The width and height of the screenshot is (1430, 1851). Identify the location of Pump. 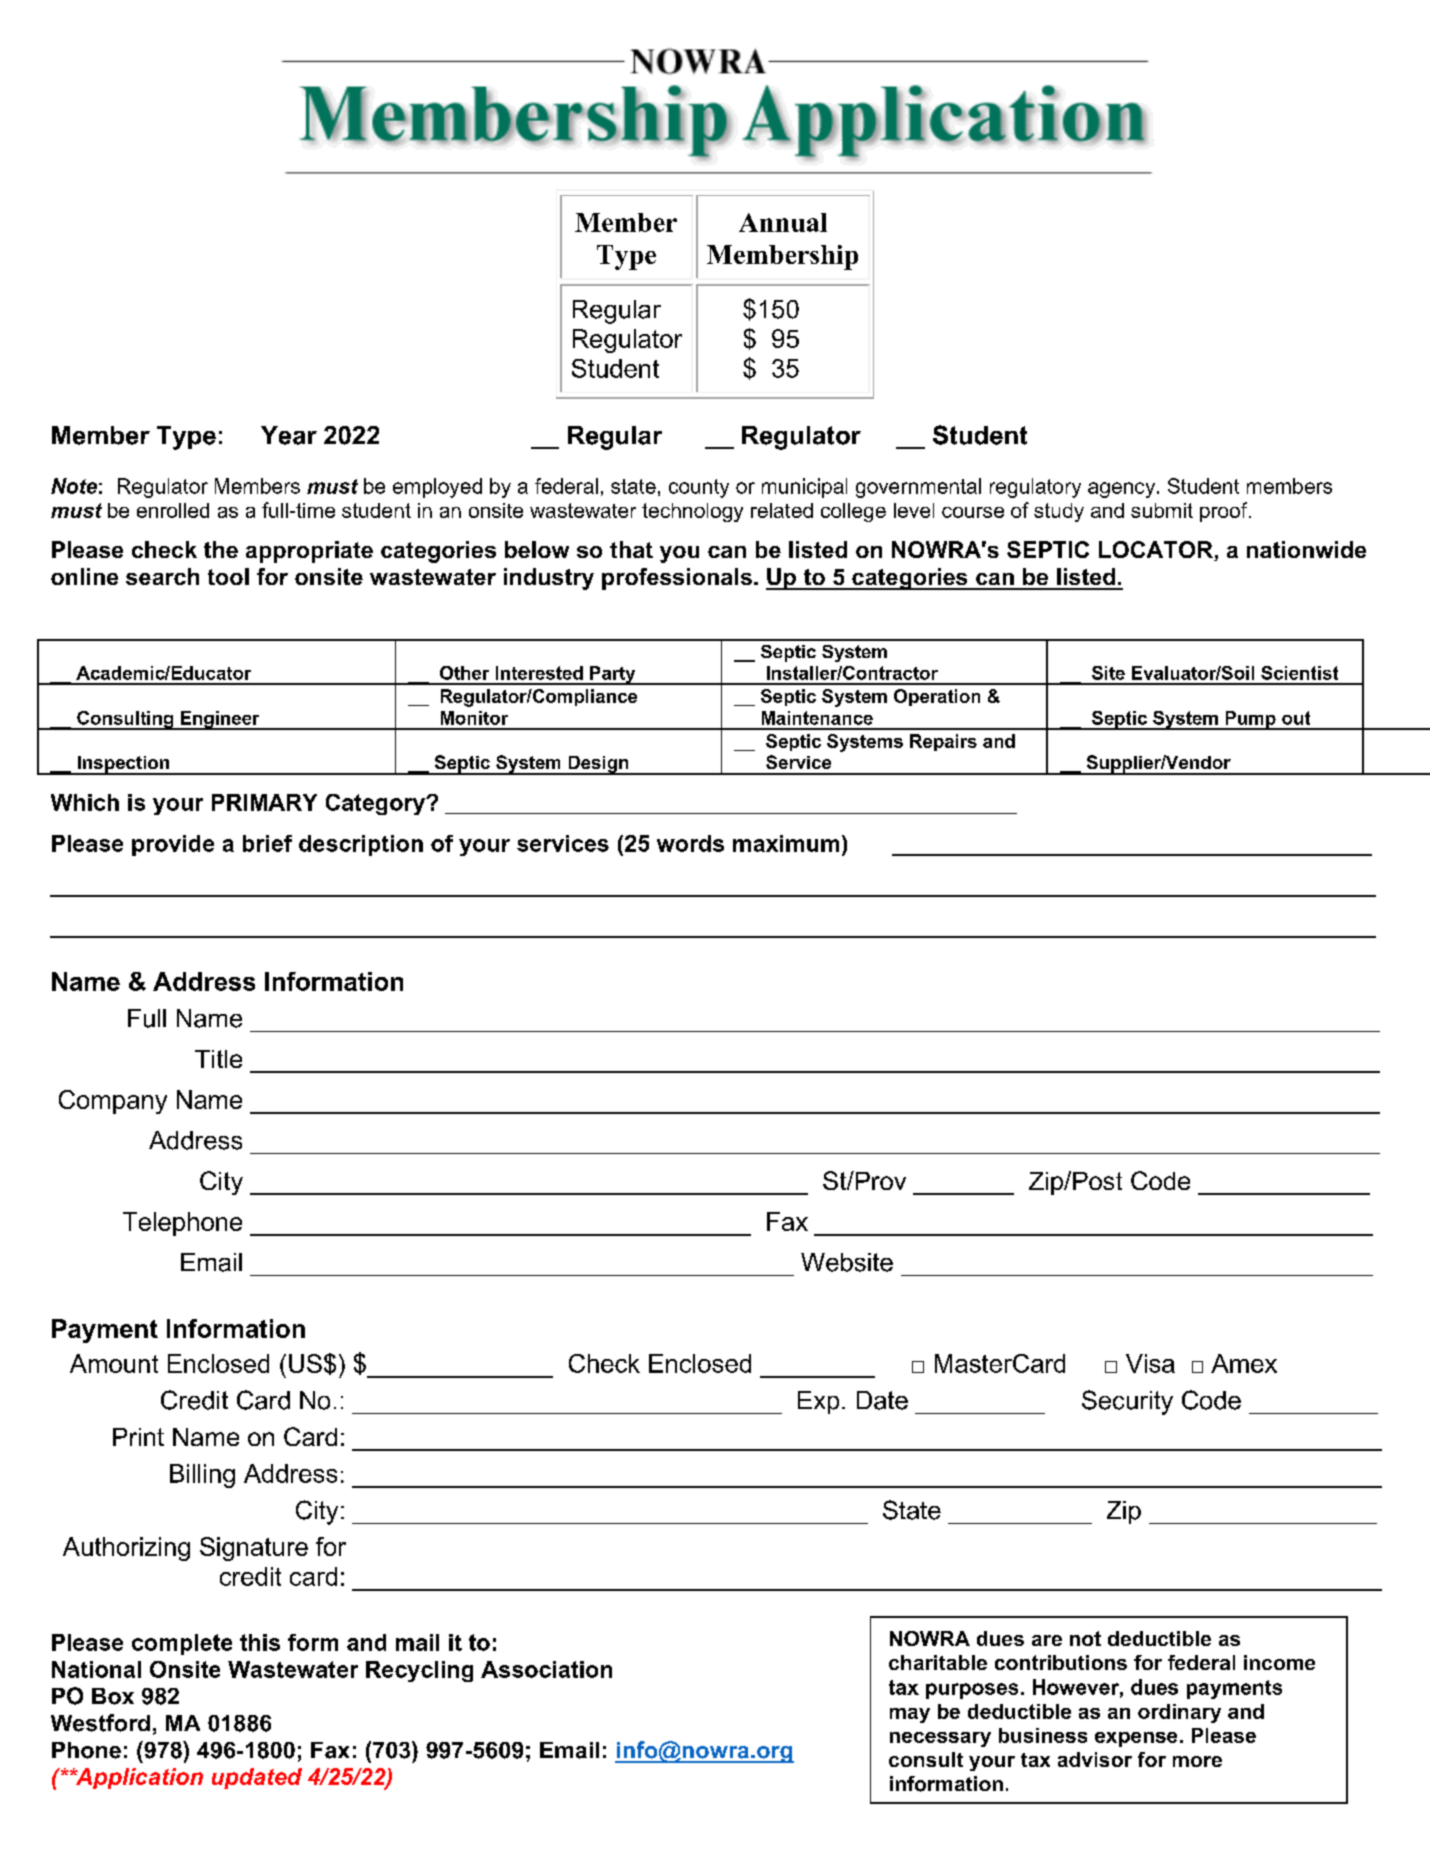
(1250, 720).
